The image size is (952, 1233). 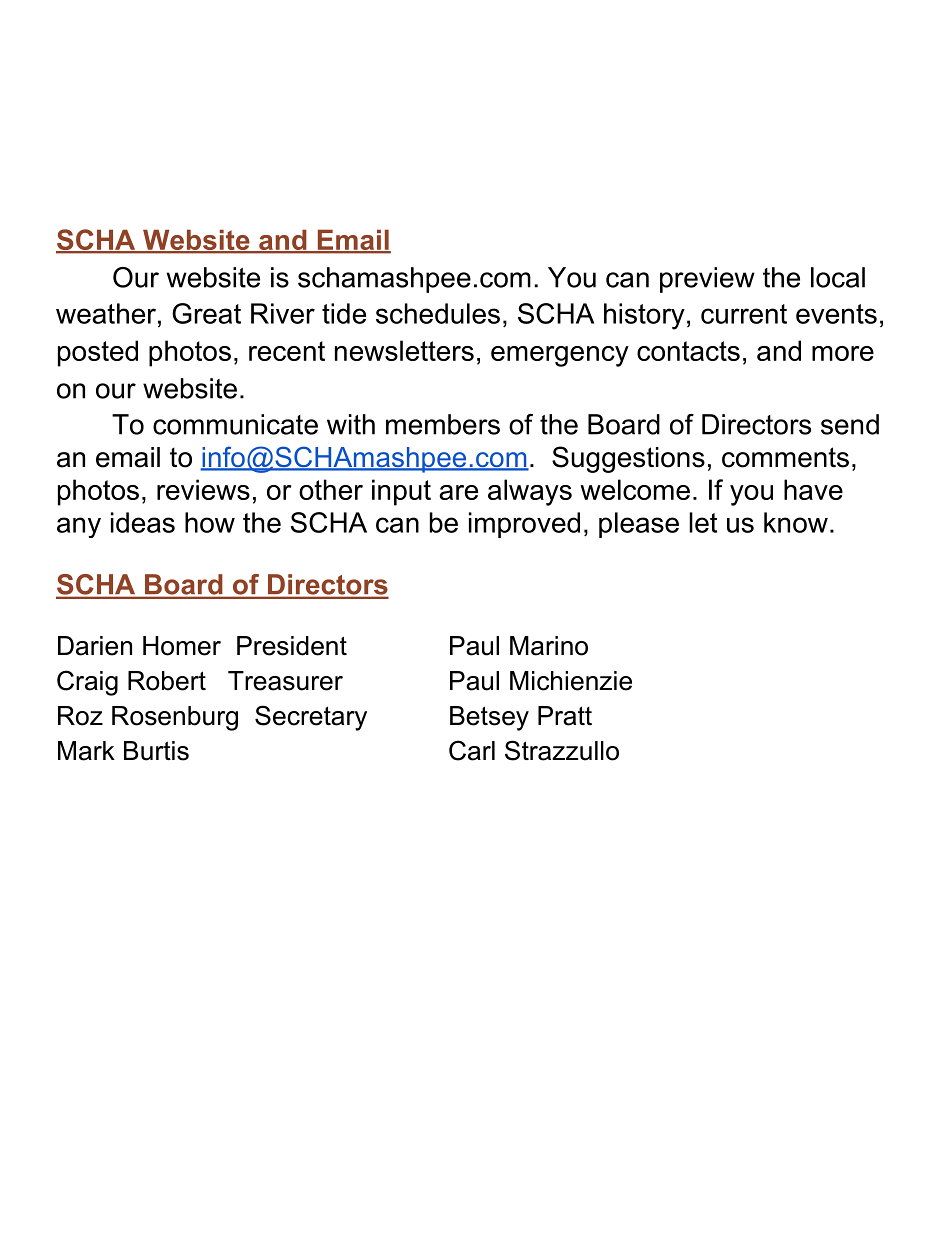 What do you see at coordinates (565, 716) in the document?
I see `Pratt` at bounding box center [565, 716].
